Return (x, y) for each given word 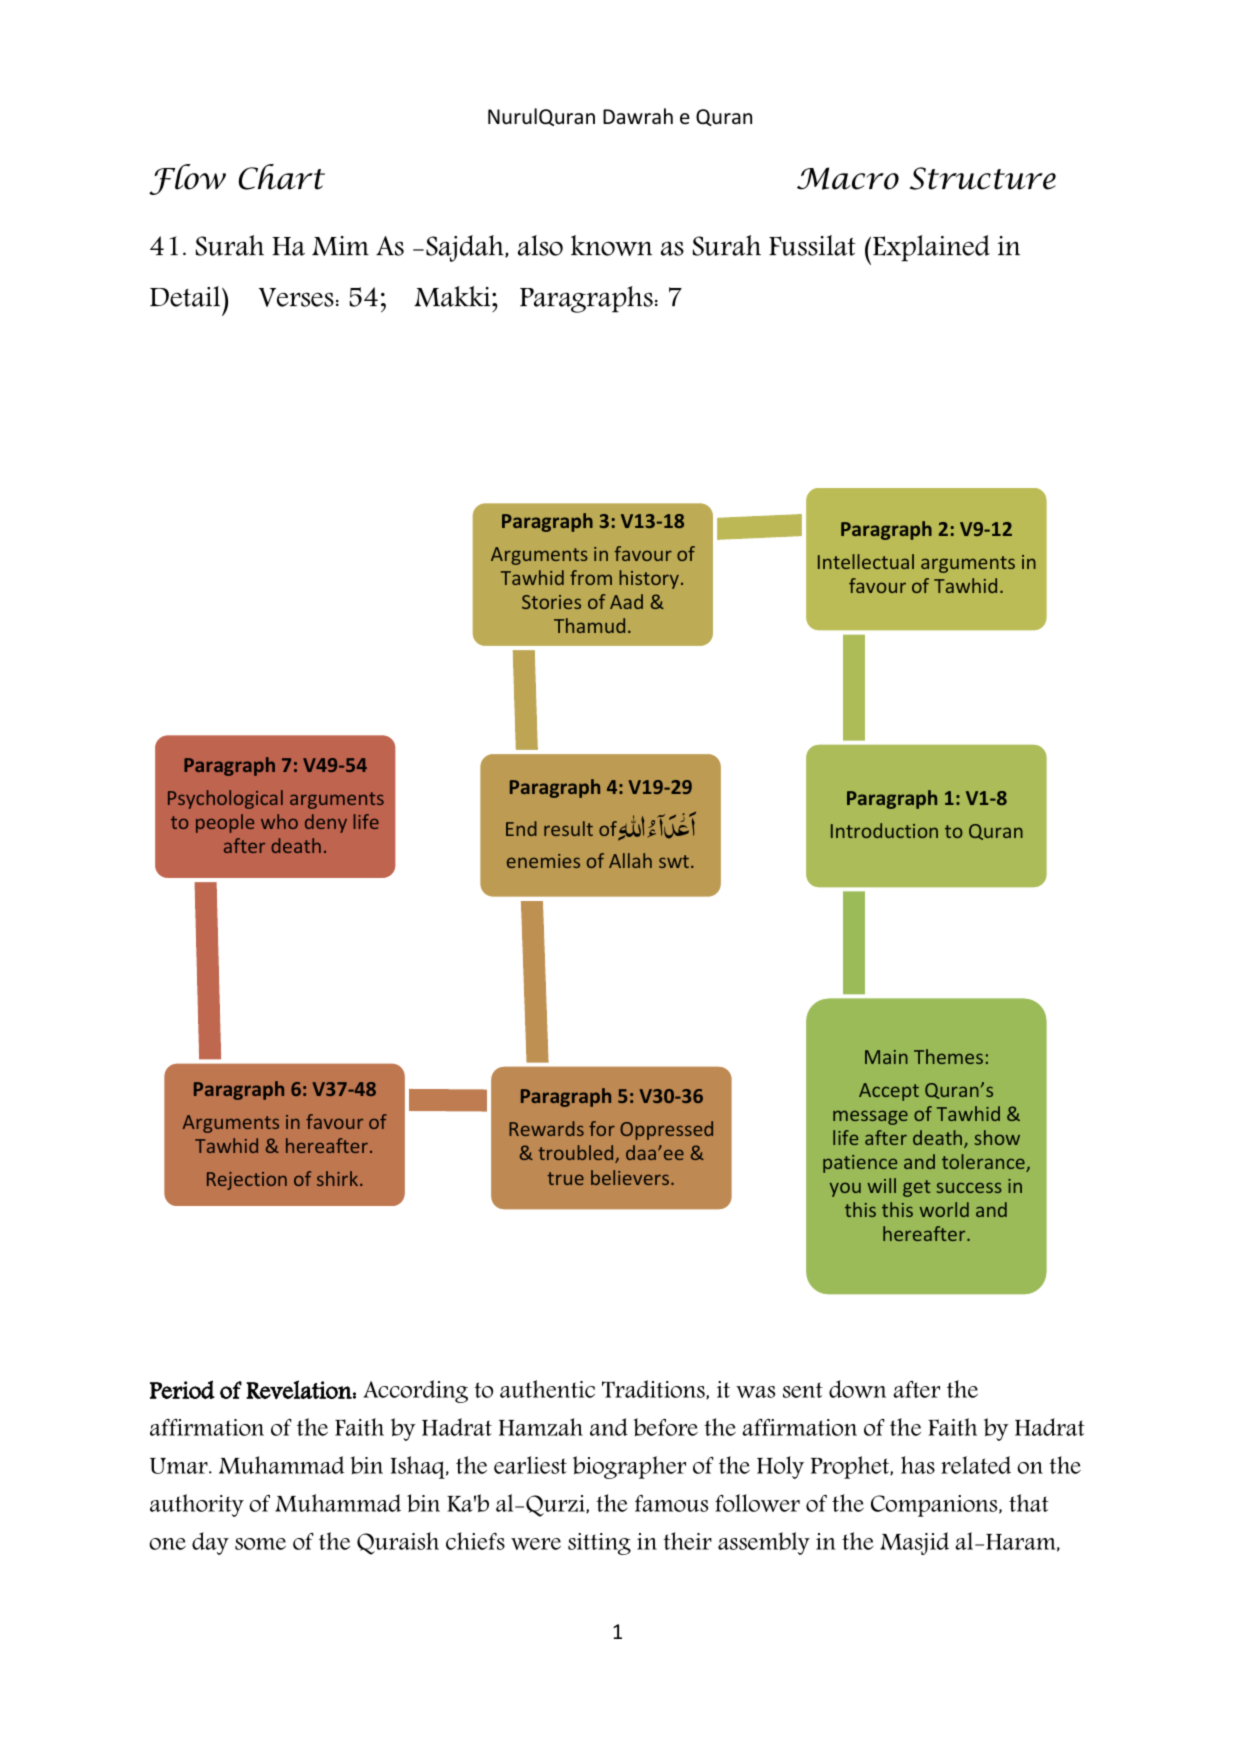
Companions (935, 1506)
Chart (282, 177)
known (611, 245)
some (260, 1544)
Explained (931, 248)
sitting (599, 1544)
